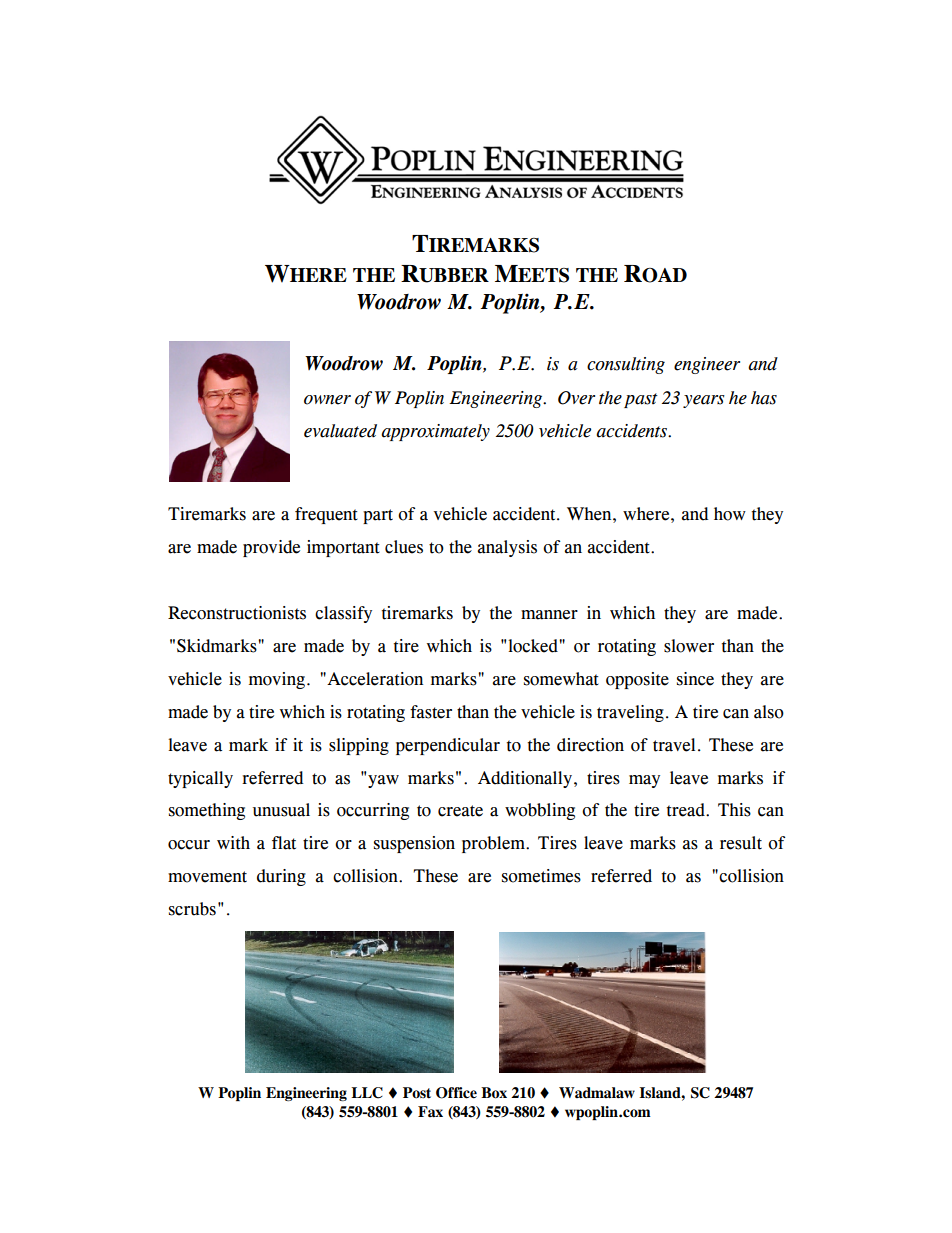 Image resolution: width=952 pixels, height=1233 pixels. I want to click on provide, so click(271, 548).
